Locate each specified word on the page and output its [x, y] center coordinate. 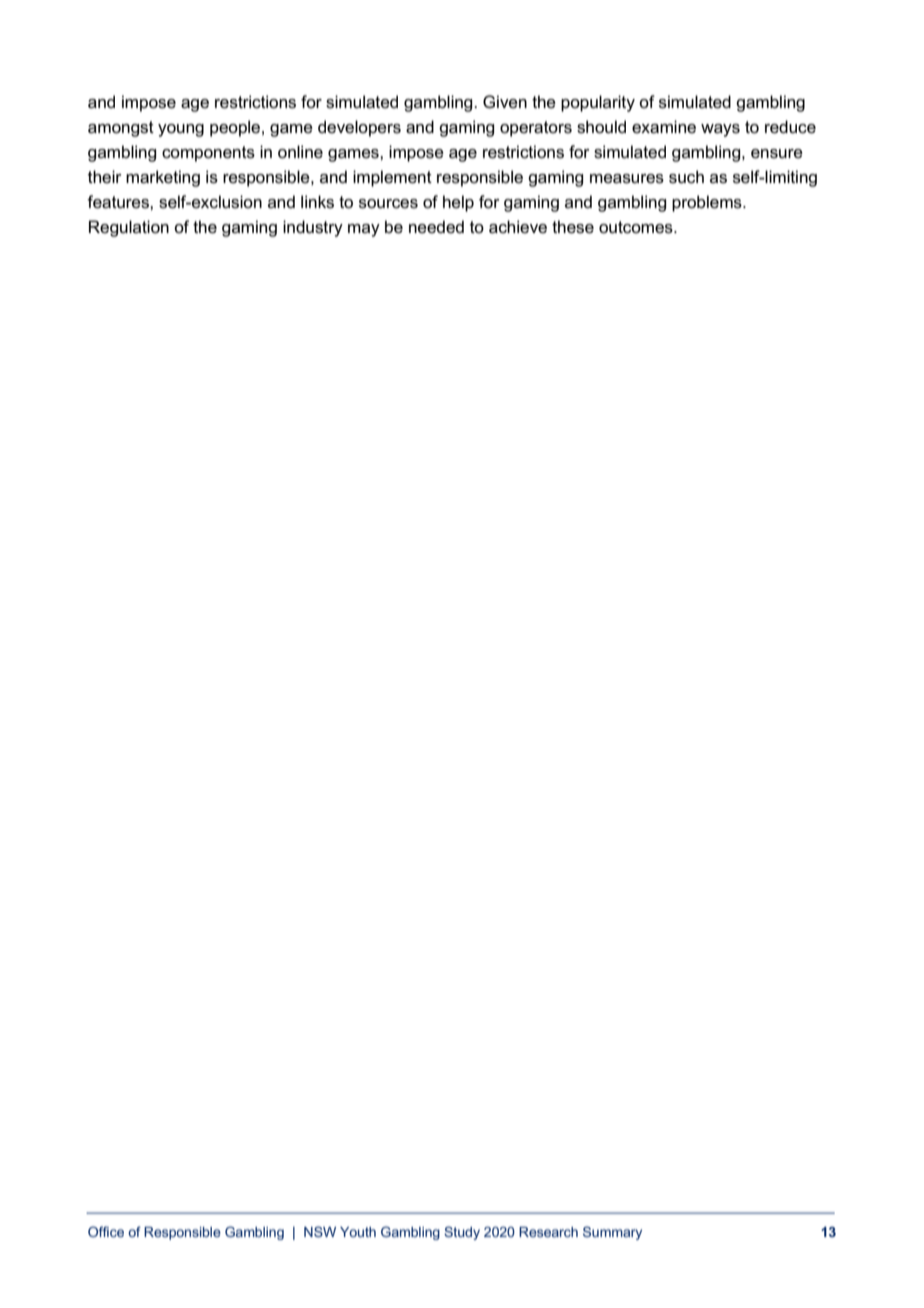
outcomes [637, 227]
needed [436, 227]
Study [462, 1233]
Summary [612, 1233]
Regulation [129, 228]
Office [106, 1231]
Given [505, 102]
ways [720, 130]
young [181, 130]
